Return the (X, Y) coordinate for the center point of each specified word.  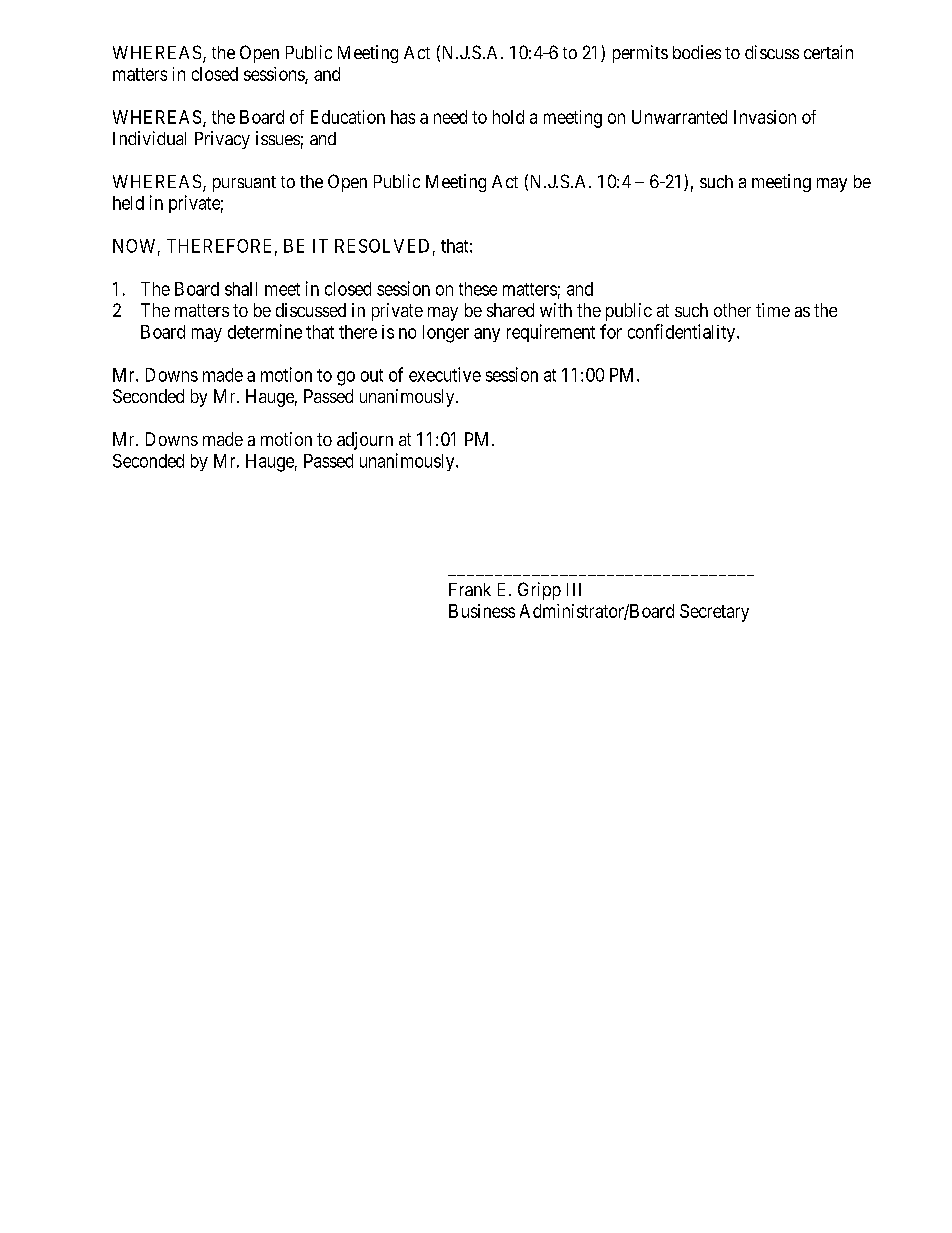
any (487, 335)
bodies (697, 52)
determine (265, 331)
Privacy (222, 140)
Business (482, 611)
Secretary (714, 613)
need (450, 117)
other (732, 310)
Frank (470, 589)
